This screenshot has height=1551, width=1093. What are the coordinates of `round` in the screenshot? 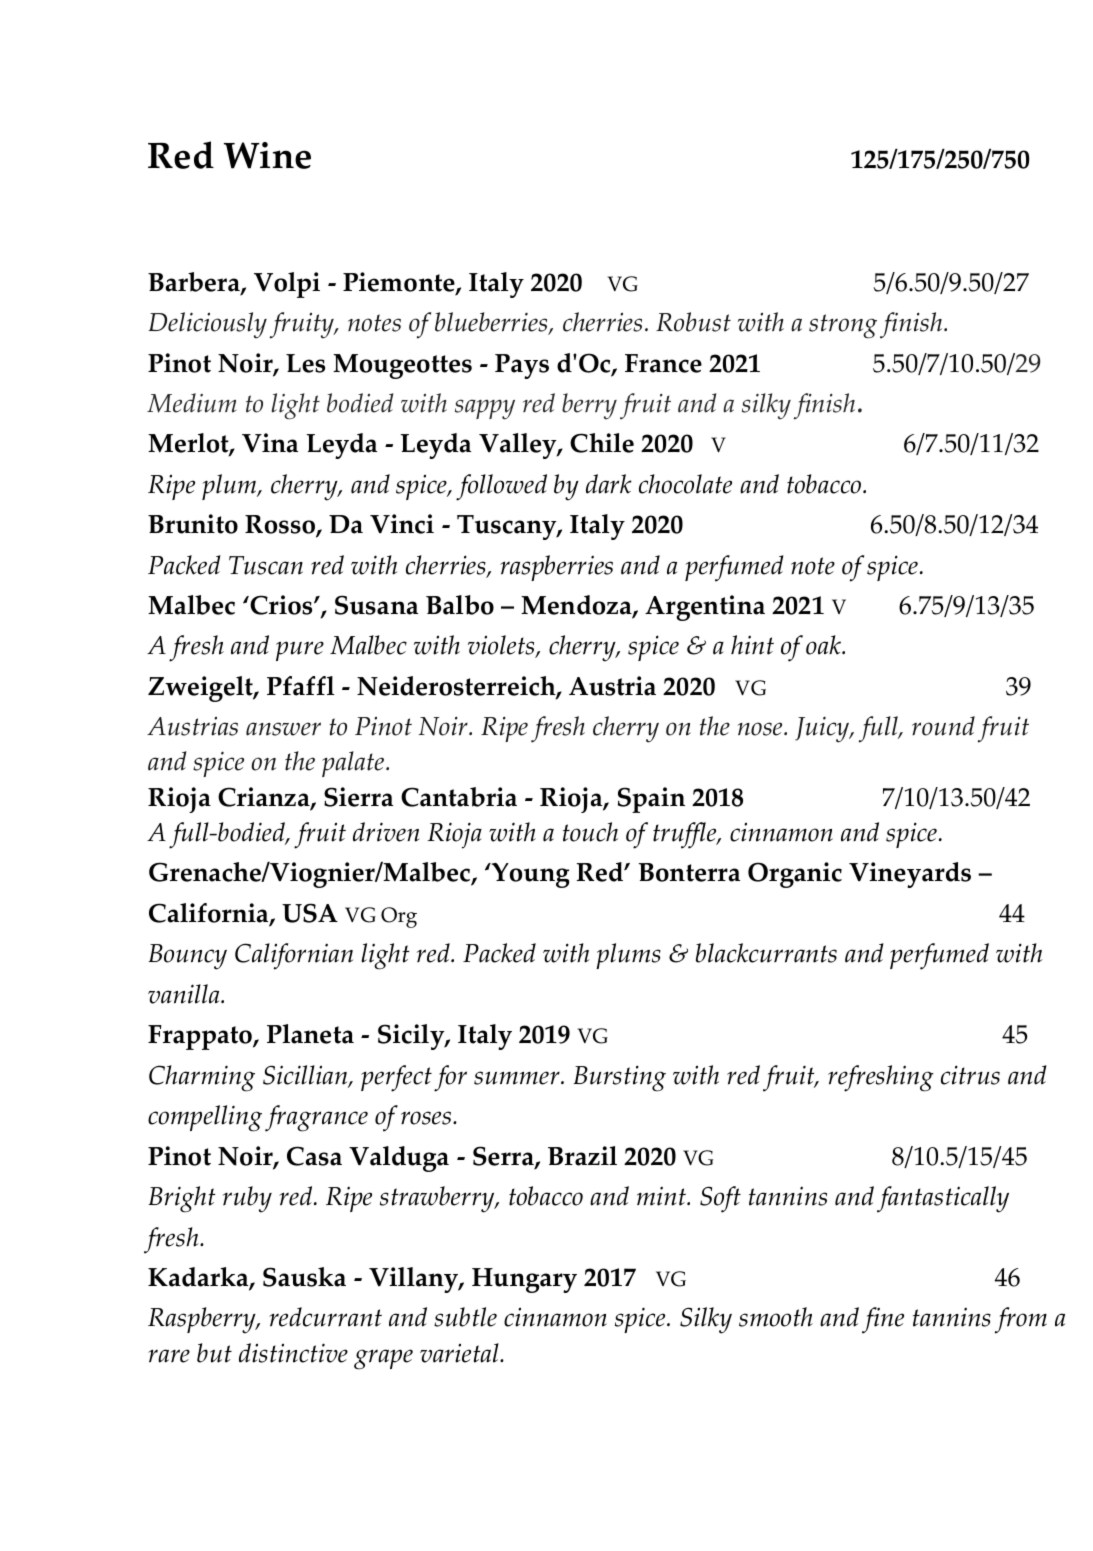 It's located at (943, 726).
